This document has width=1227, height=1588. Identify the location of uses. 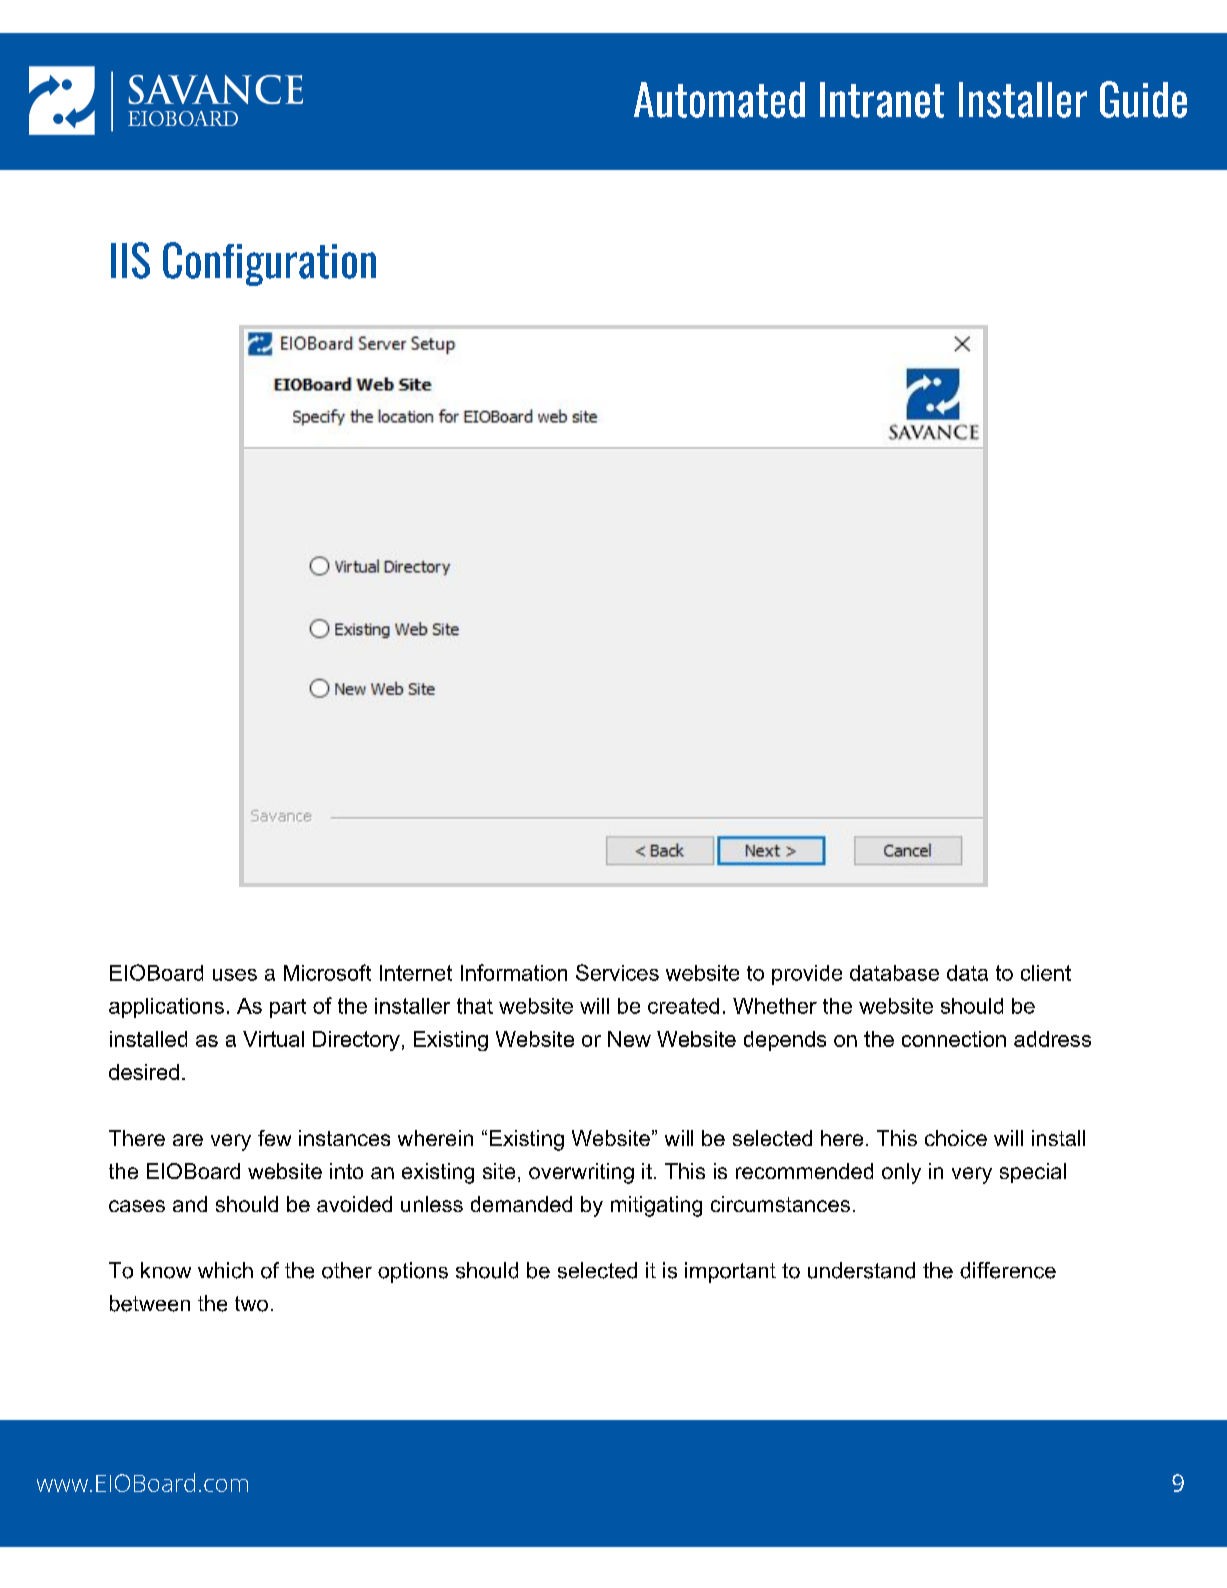
(235, 975).
